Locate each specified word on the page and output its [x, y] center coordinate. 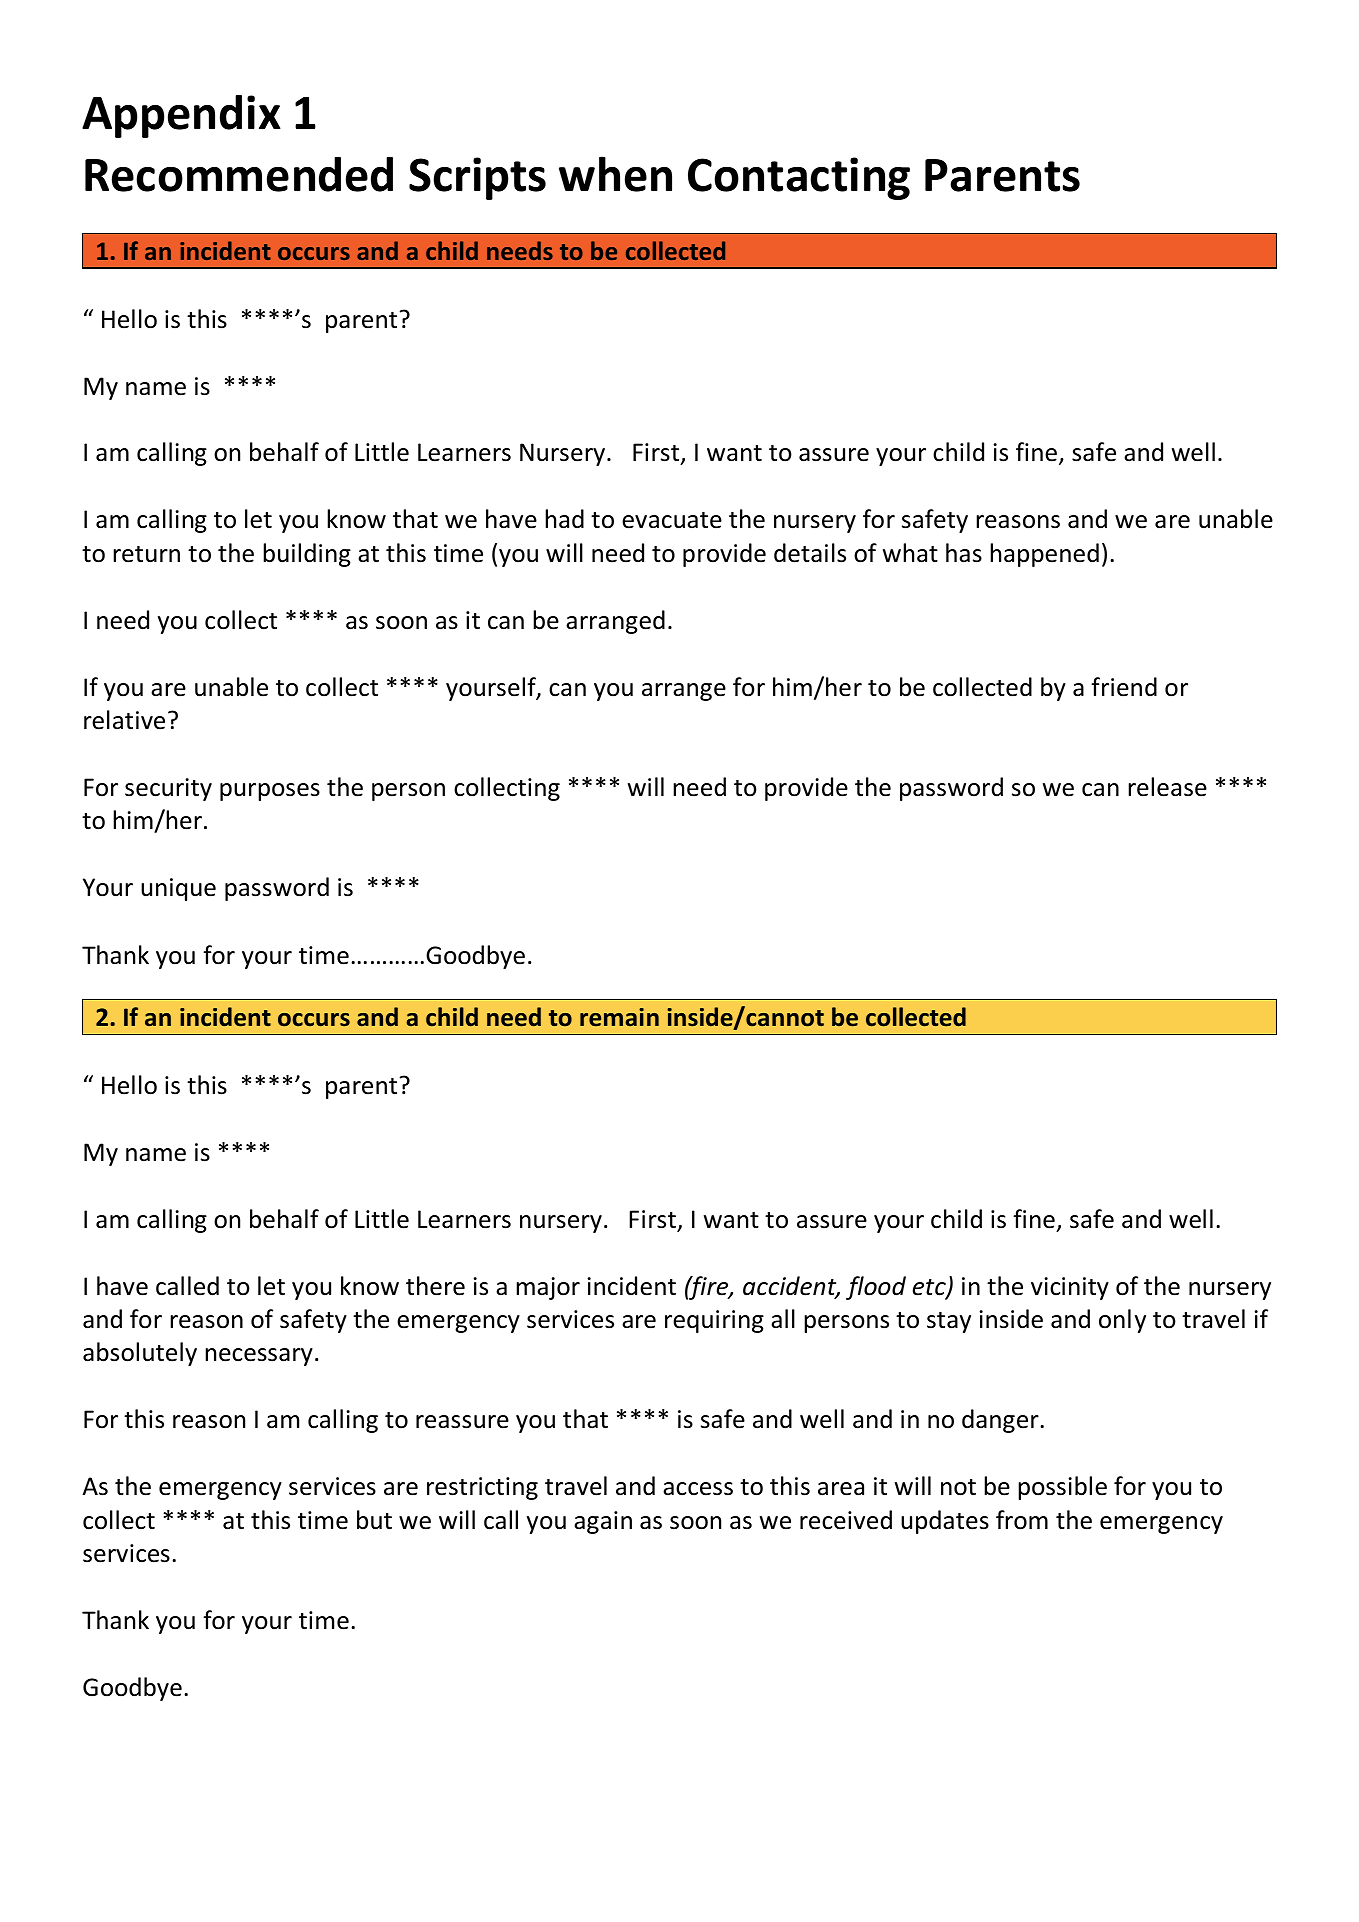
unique [178, 889]
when [615, 174]
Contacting [799, 178]
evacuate [672, 520]
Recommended [239, 174]
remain [619, 1017]
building [307, 555]
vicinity [1070, 1288]
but [374, 1520]
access [698, 1489]
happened [1044, 555]
